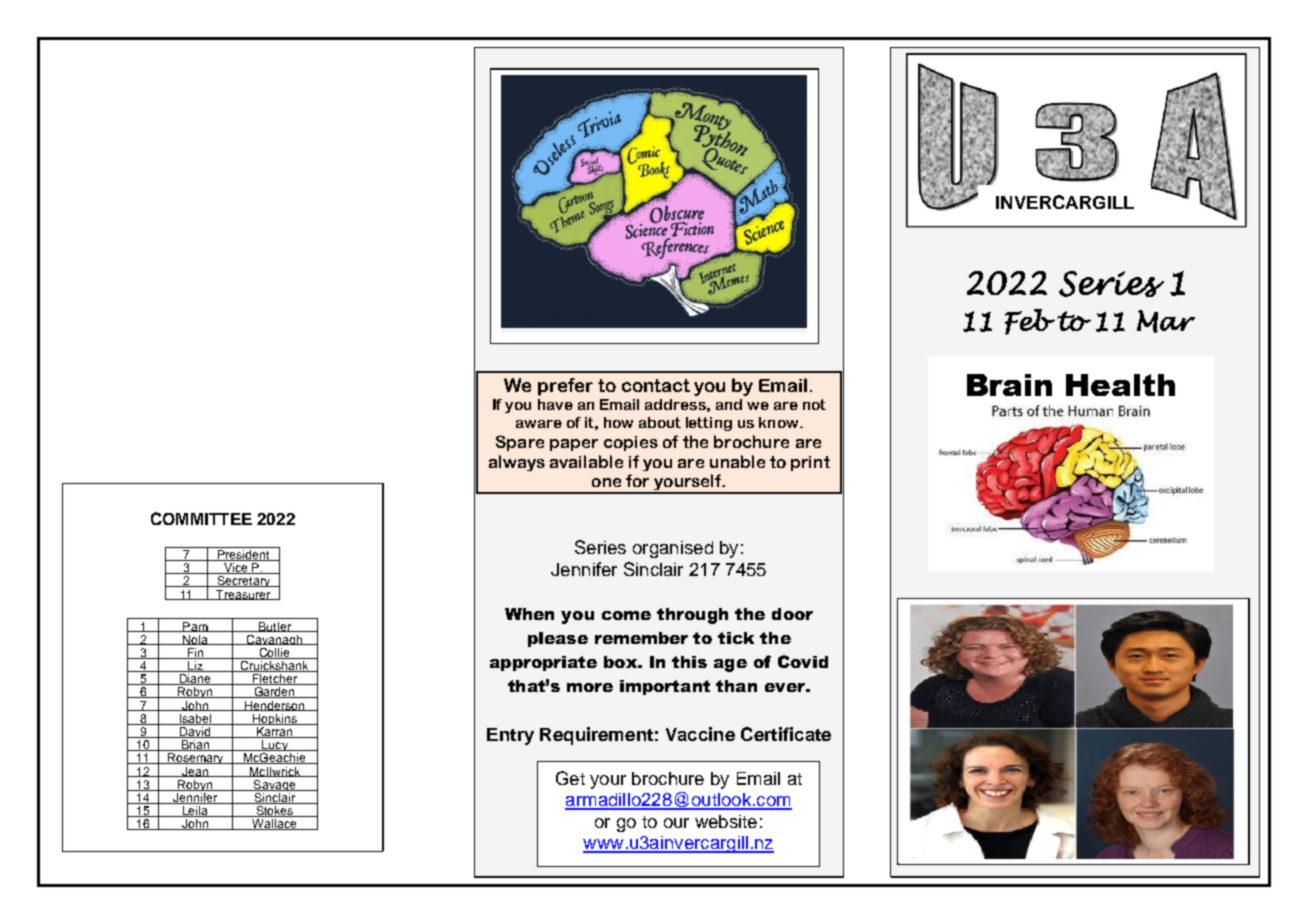  What do you see at coordinates (673, 549) in the document?
I see `organised` at bounding box center [673, 549].
